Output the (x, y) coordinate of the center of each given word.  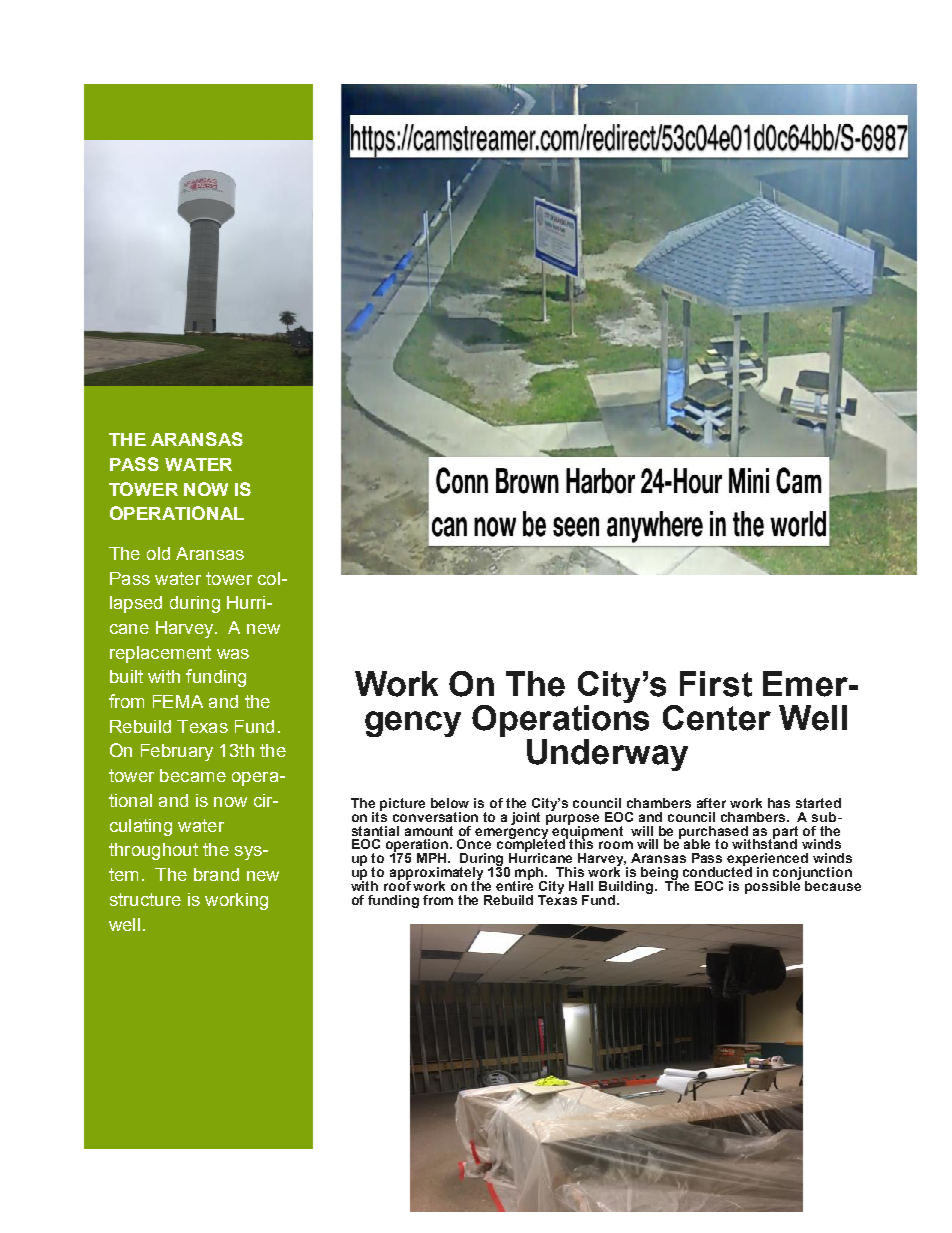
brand (216, 874)
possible (773, 886)
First (716, 684)
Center (717, 718)
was (233, 654)
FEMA (178, 701)
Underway (607, 755)
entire (514, 884)
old (158, 553)
